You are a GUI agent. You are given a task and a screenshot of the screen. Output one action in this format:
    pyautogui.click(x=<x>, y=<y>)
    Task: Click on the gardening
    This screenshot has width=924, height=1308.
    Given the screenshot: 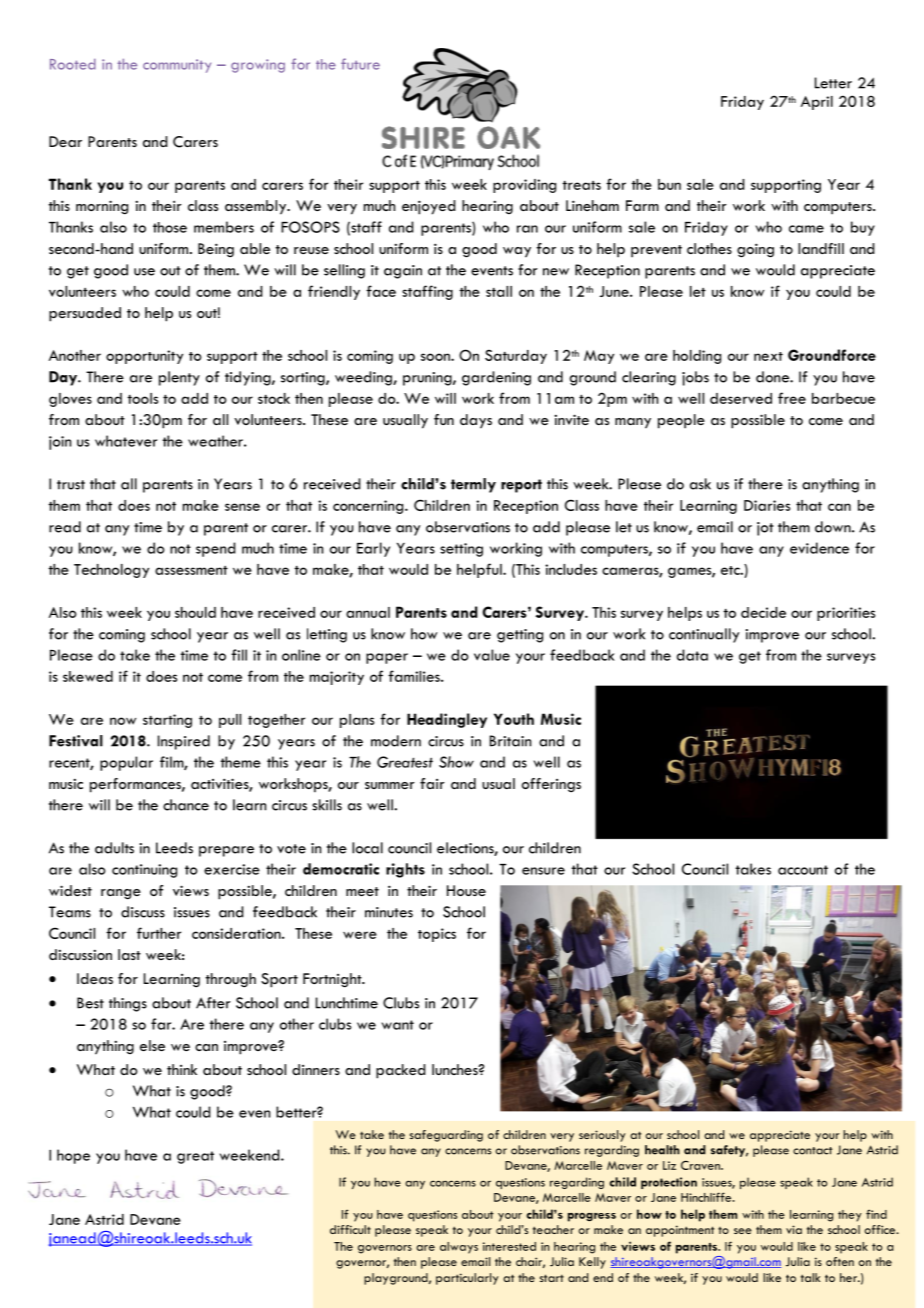 What is the action you would take?
    pyautogui.click(x=496, y=378)
